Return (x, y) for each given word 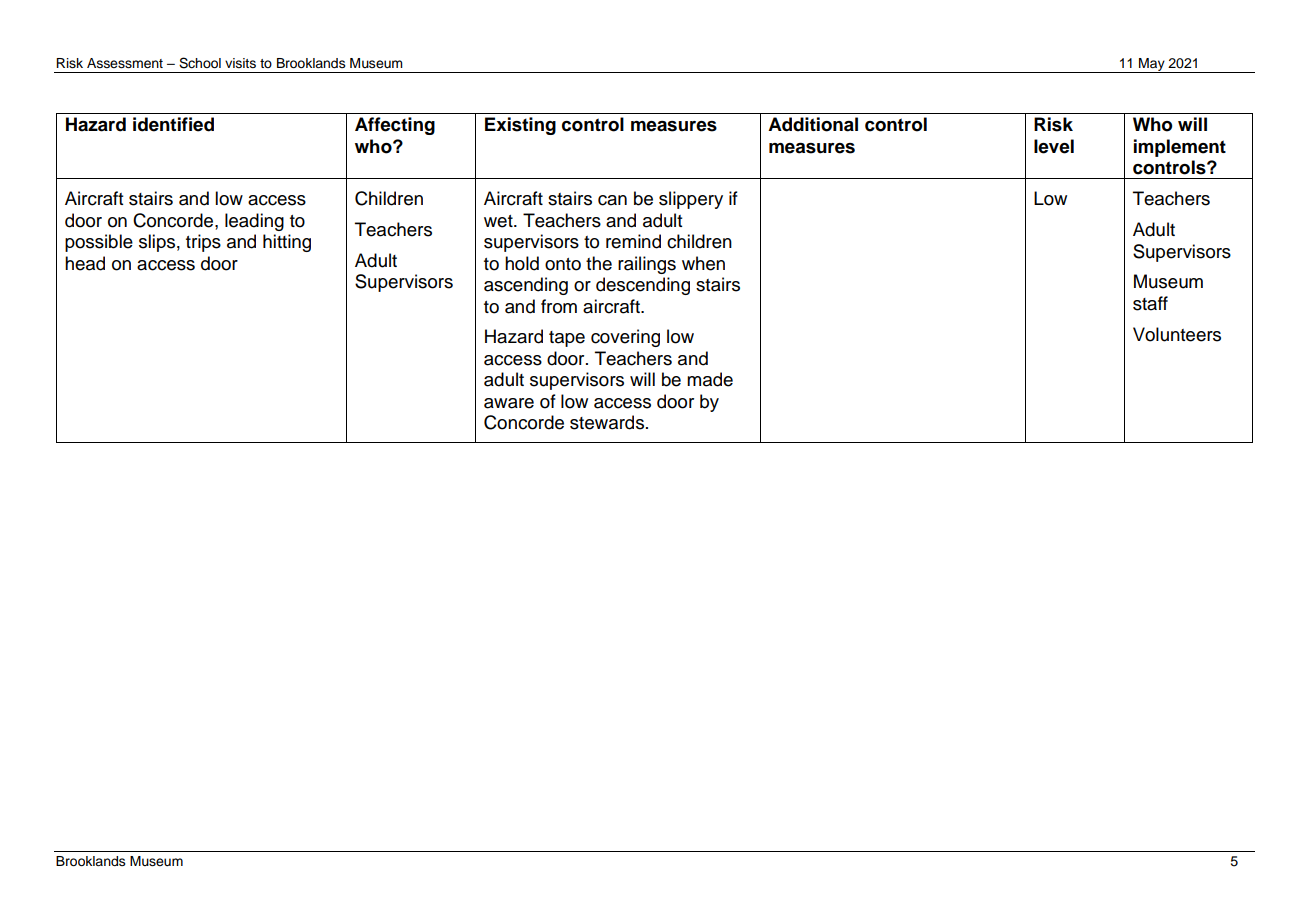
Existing (520, 126)
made (710, 379)
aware (509, 403)
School (200, 63)
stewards (607, 422)
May (1152, 65)
